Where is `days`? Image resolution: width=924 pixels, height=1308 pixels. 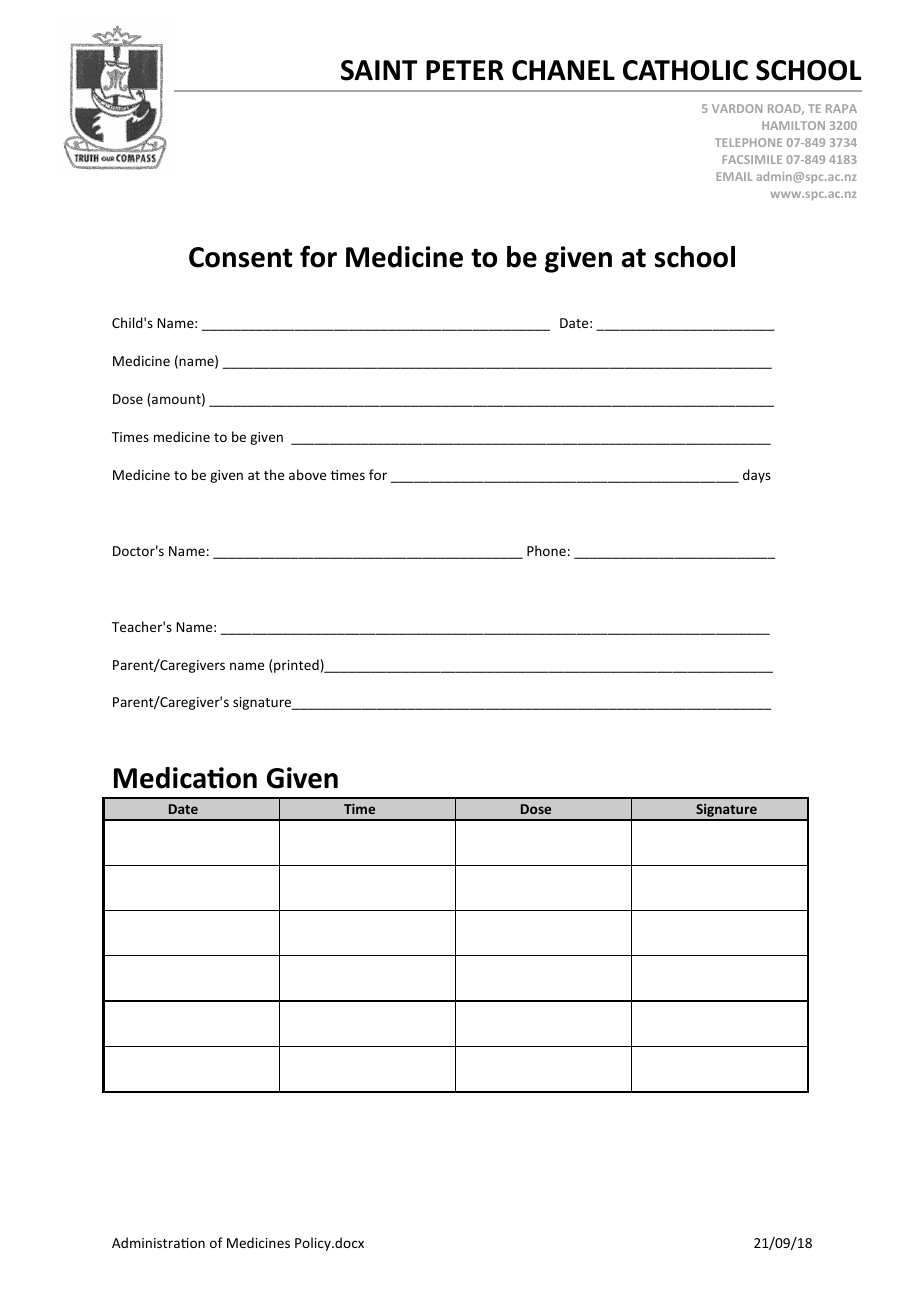 days is located at coordinates (757, 476).
